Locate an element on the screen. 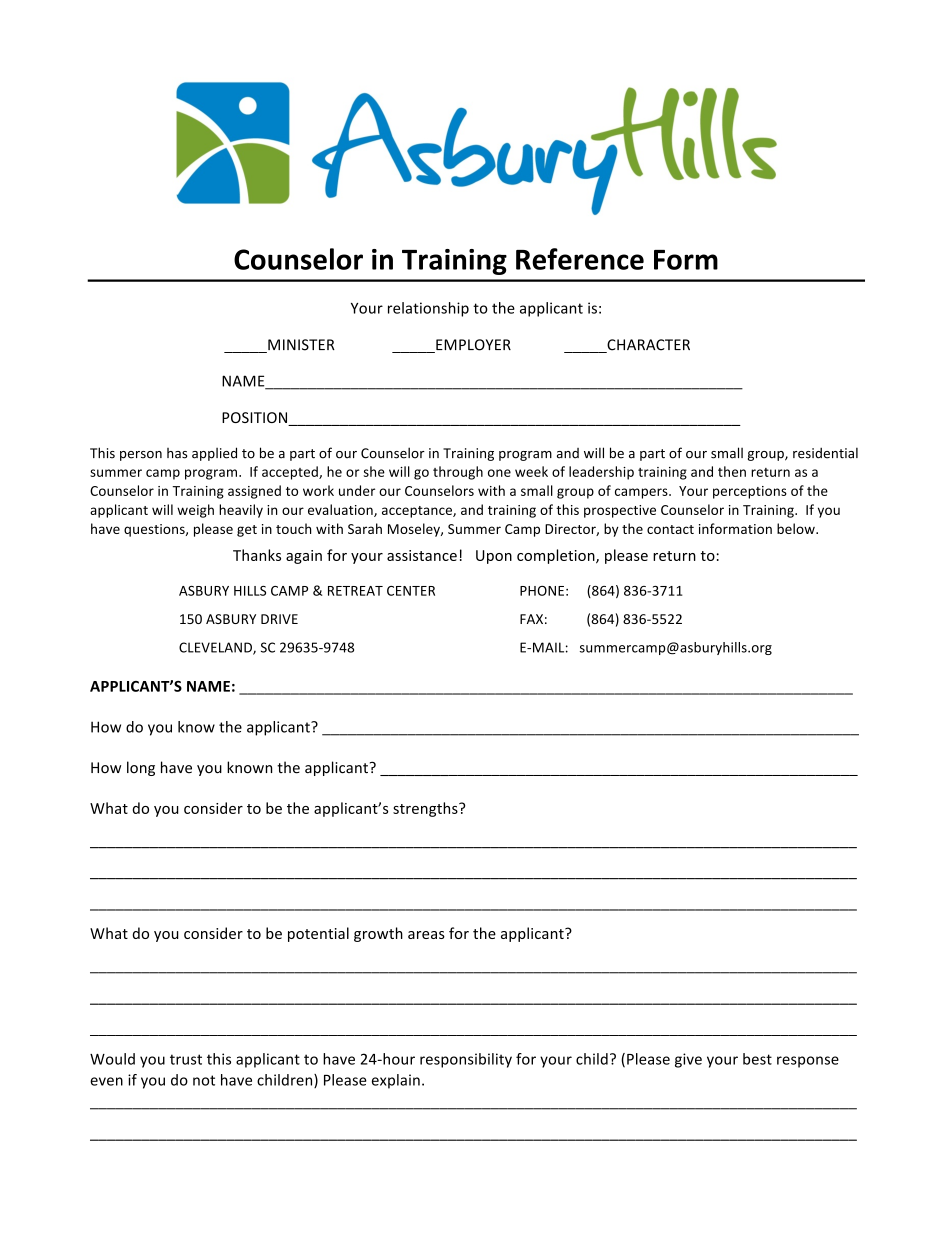  areas is located at coordinates (426, 935).
